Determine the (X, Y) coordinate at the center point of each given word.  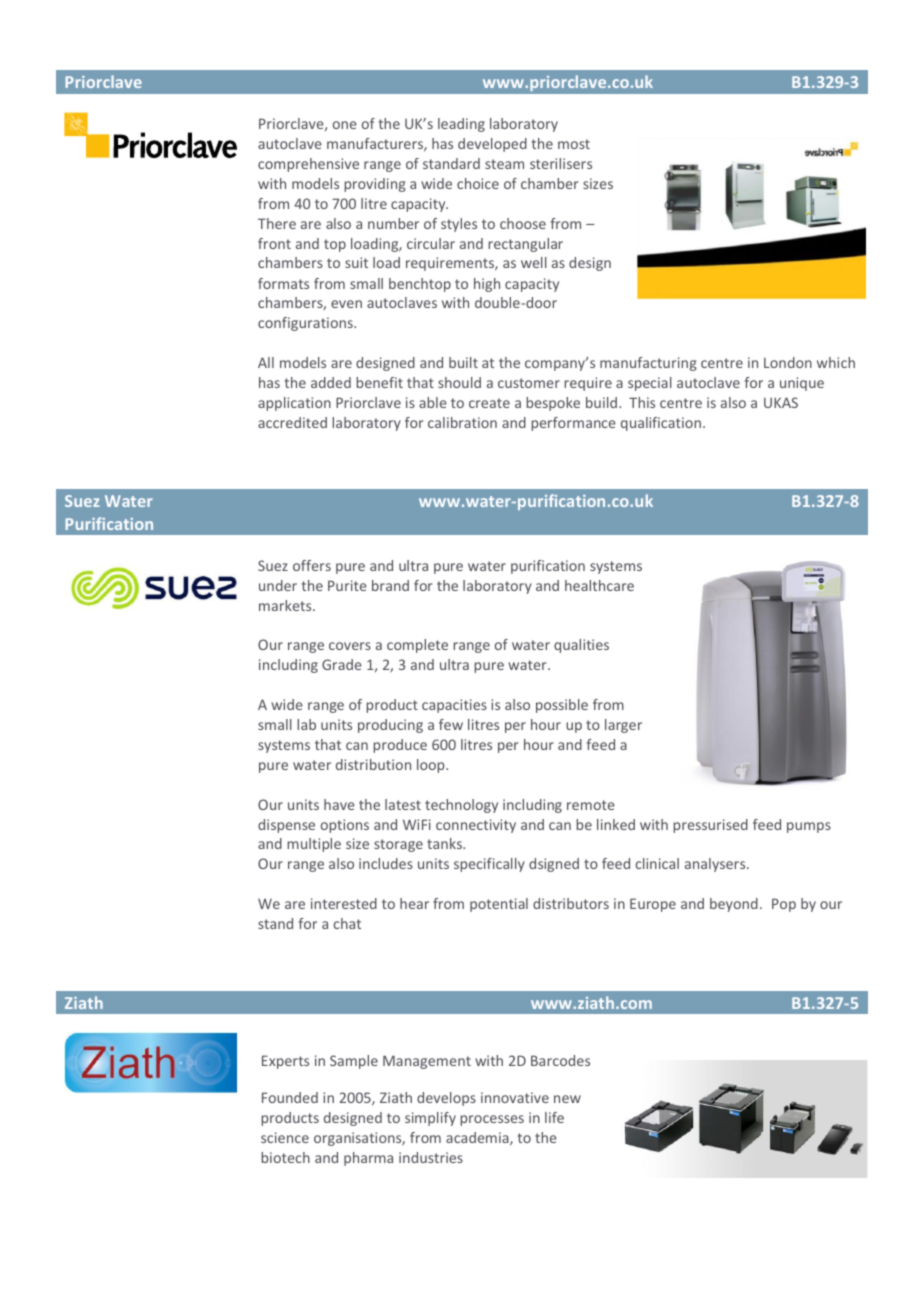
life (554, 1117)
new (567, 1099)
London (788, 362)
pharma (368, 1159)
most (574, 144)
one (345, 125)
